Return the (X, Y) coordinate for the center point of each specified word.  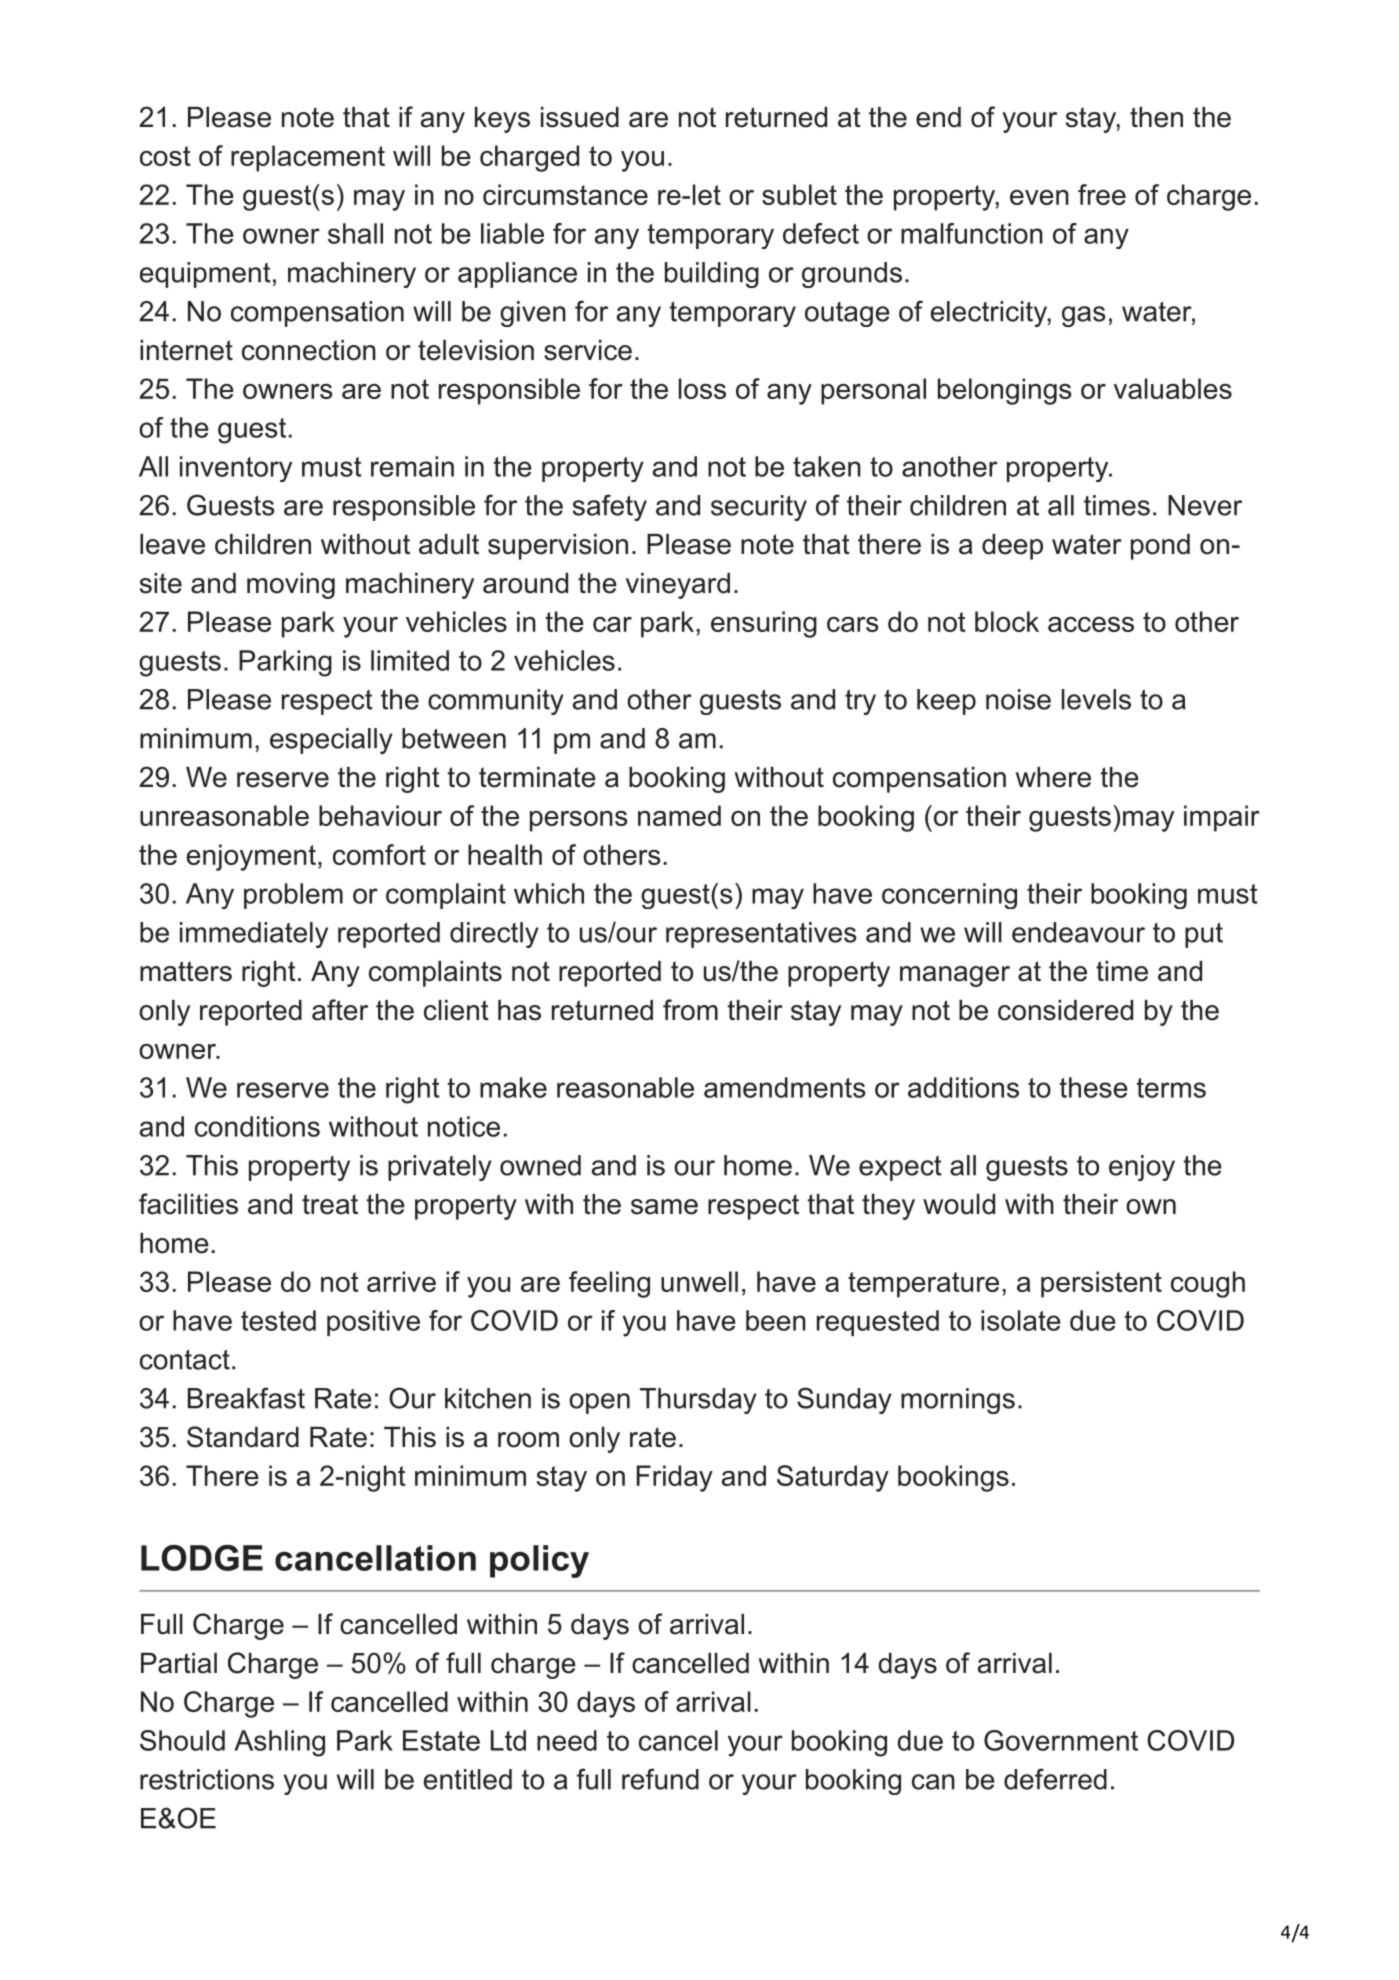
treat (330, 1204)
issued (580, 117)
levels (1096, 699)
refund (660, 1779)
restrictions (207, 1779)
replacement (308, 158)
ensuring (764, 624)
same (664, 1207)
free (1102, 194)
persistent (1101, 1284)
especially (331, 741)
